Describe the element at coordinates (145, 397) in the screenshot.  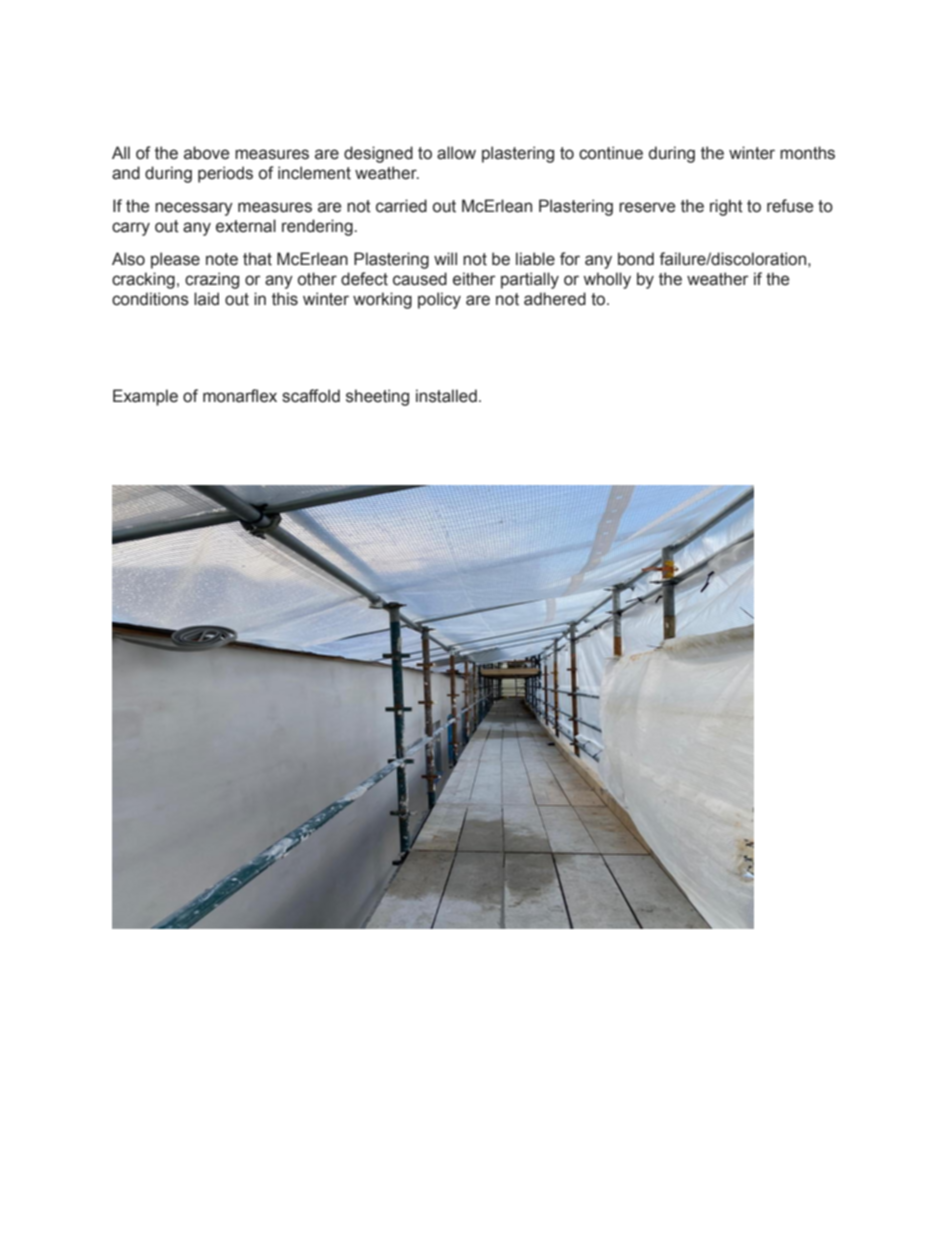
I see `Example` at that location.
